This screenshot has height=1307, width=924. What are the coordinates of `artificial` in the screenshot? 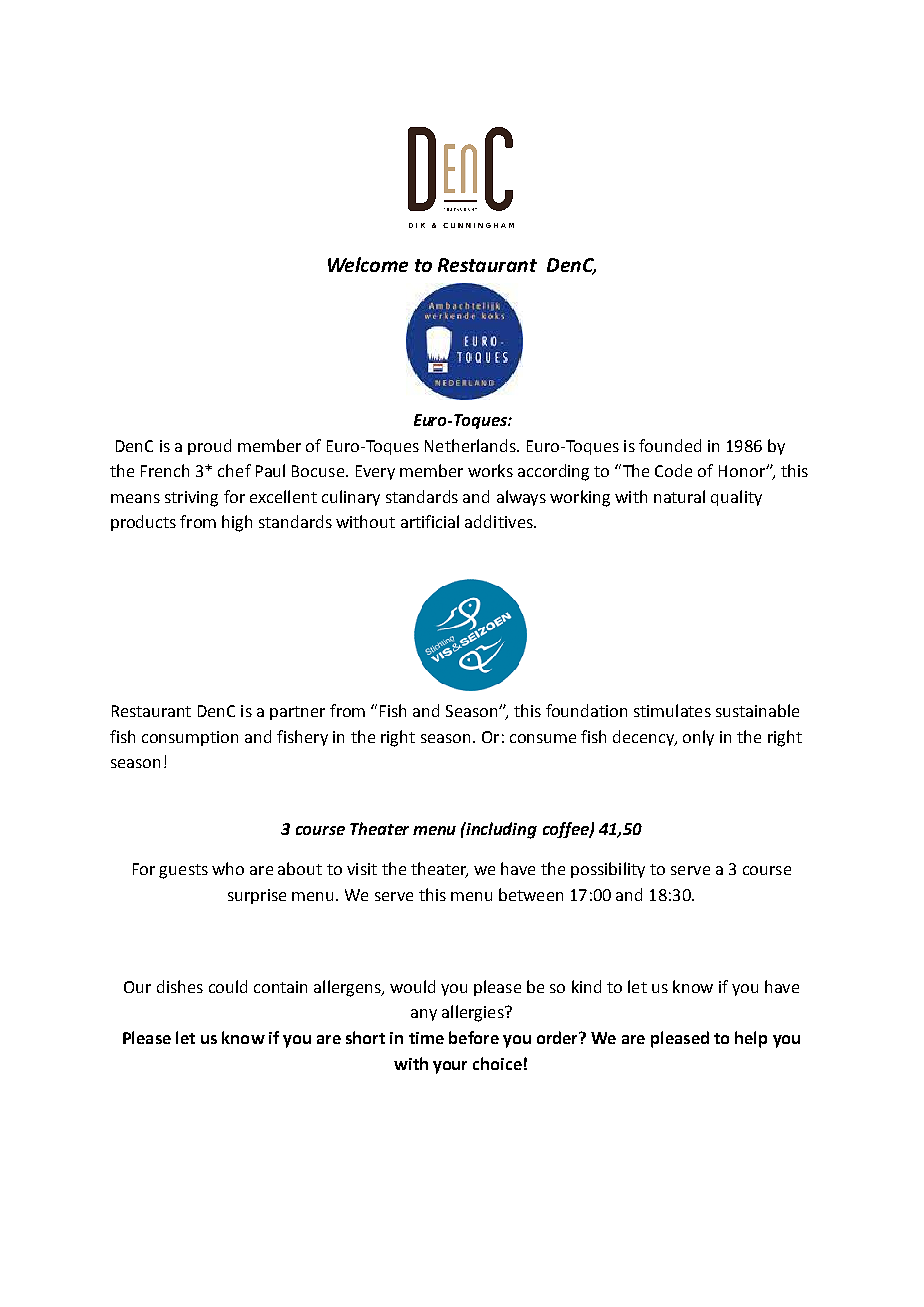 It's located at (430, 521).
